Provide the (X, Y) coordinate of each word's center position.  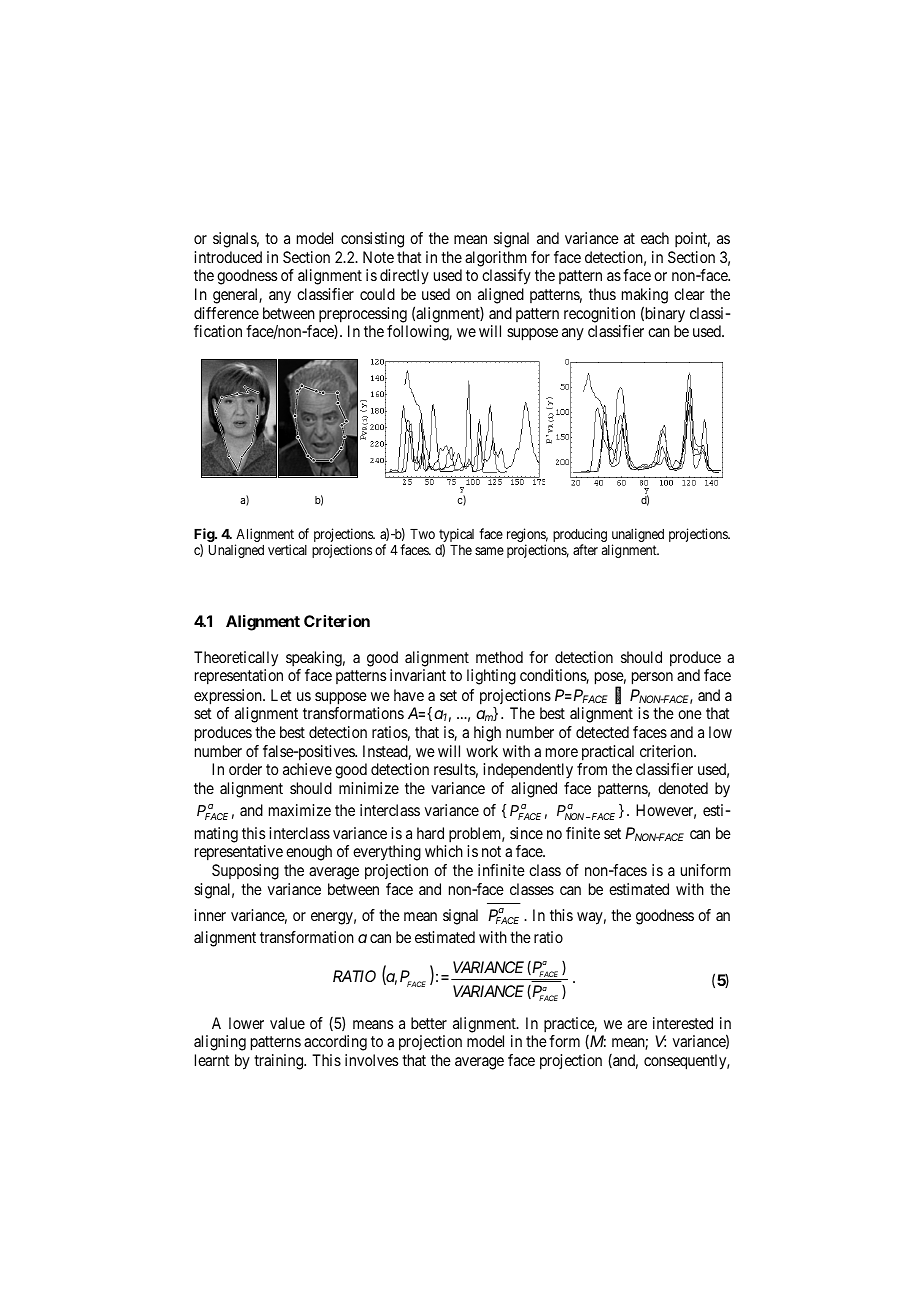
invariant (418, 675)
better (429, 1023)
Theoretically (236, 659)
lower (246, 1023)
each (655, 238)
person (652, 678)
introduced (228, 257)
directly (404, 277)
